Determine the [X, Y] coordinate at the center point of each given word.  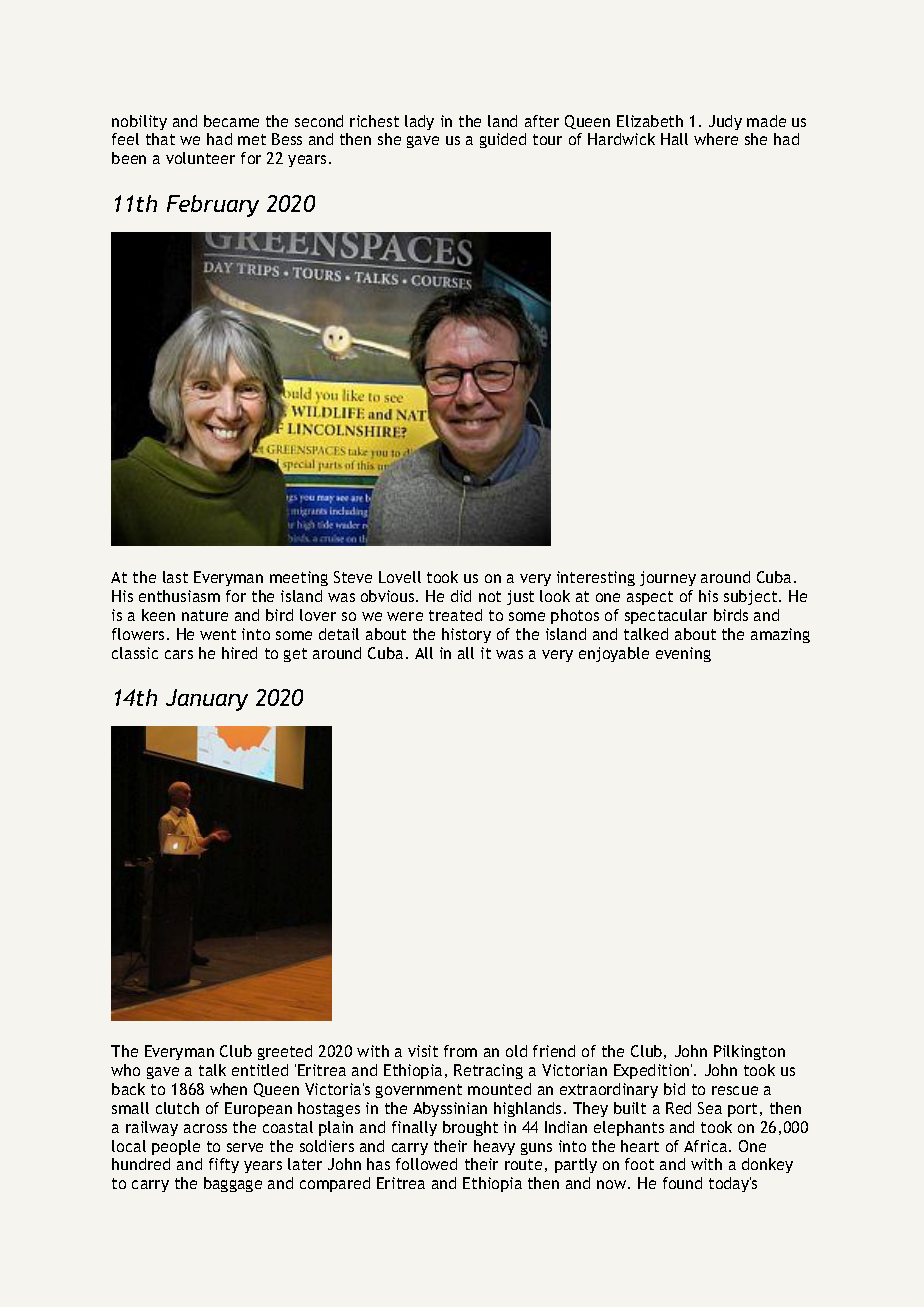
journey [668, 578]
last [175, 577]
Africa [705, 1146]
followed [426, 1164]
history [466, 635]
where [716, 139]
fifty [224, 1165]
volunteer [200, 158]
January [207, 700]
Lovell [400, 577]
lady [419, 122]
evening [683, 654]
